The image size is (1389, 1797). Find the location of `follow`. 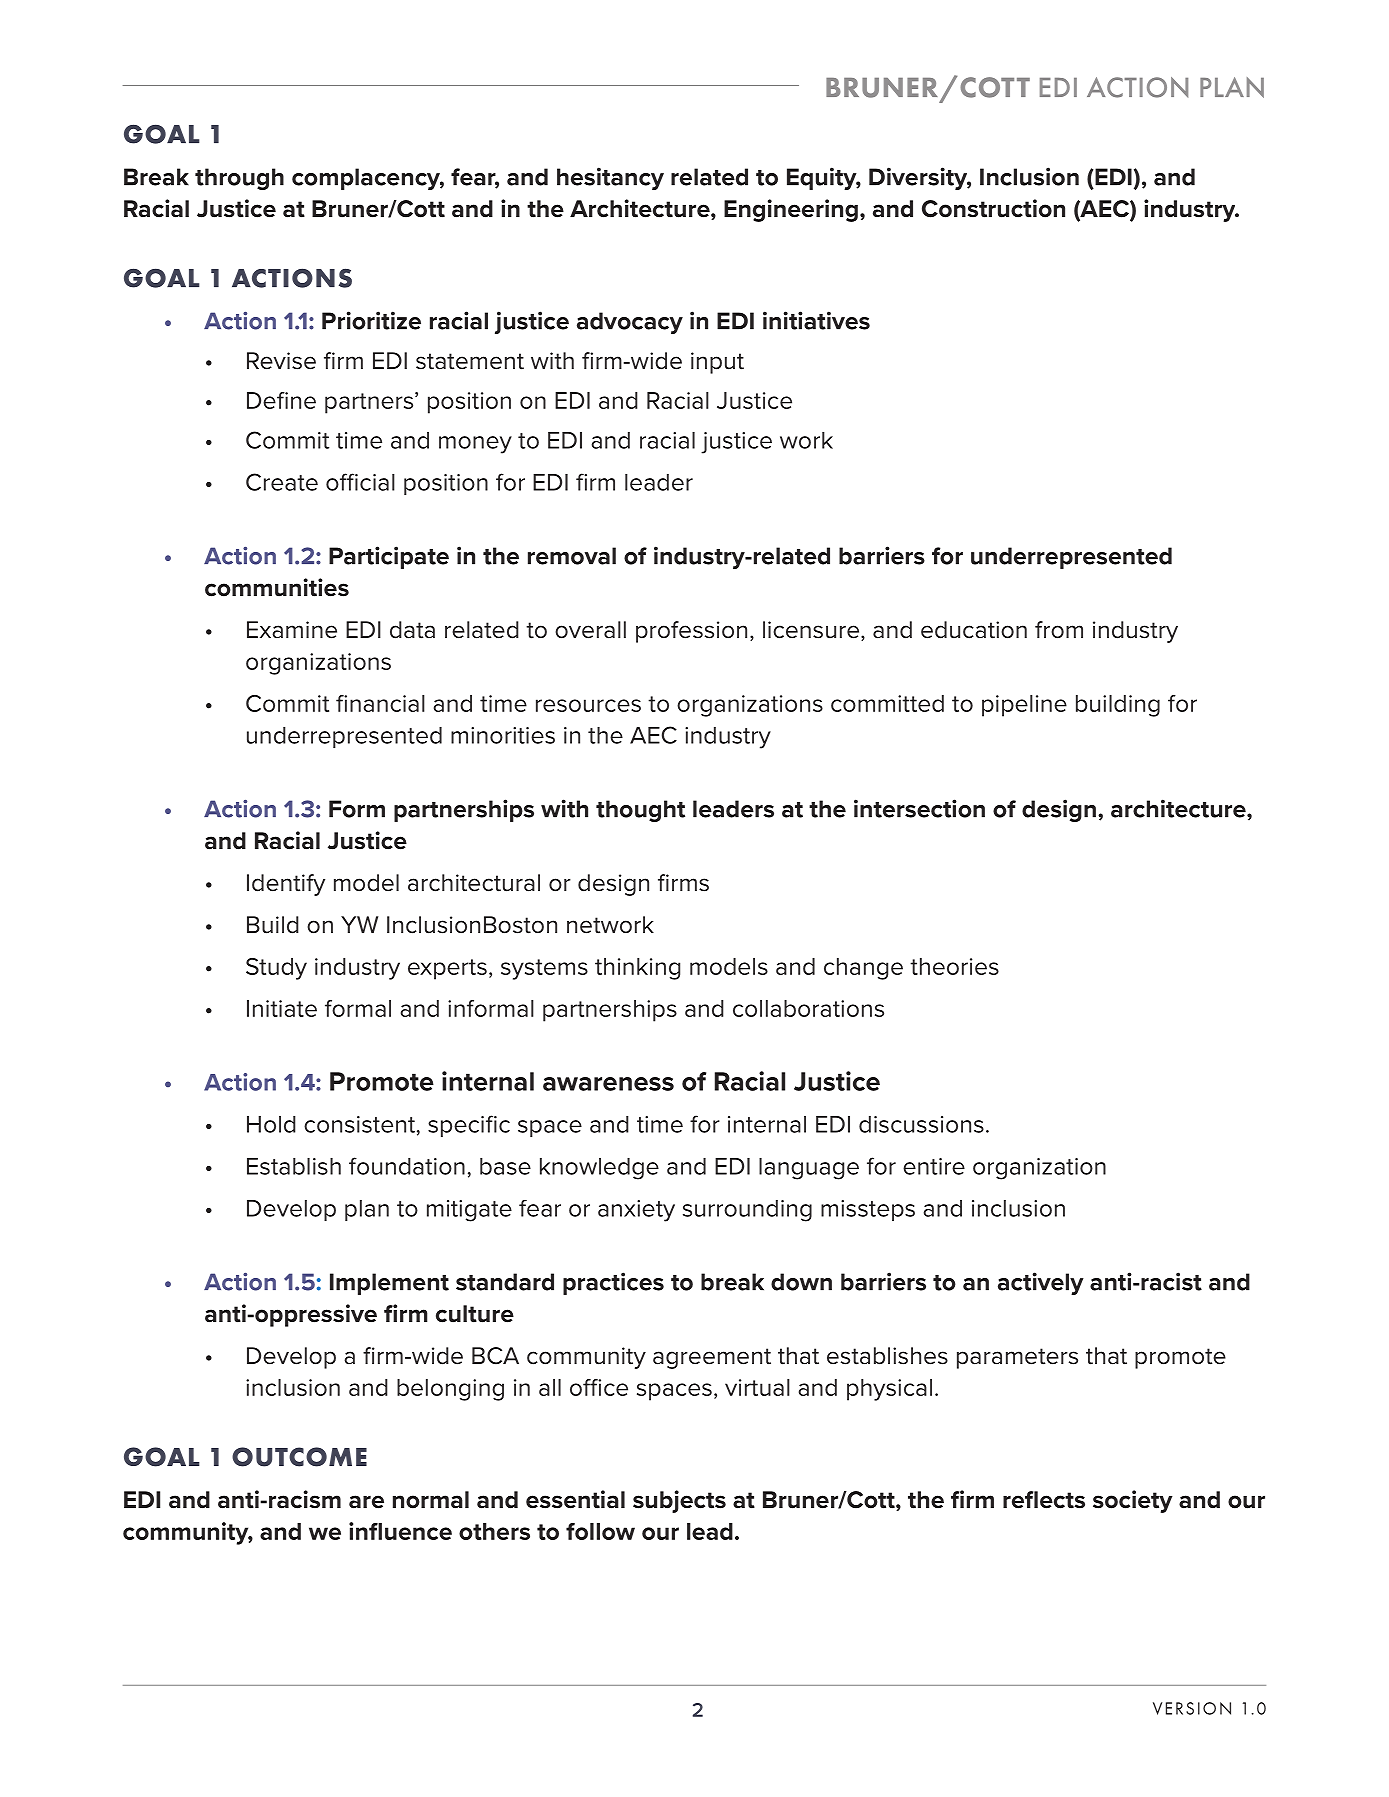

follow is located at coordinates (600, 1531).
